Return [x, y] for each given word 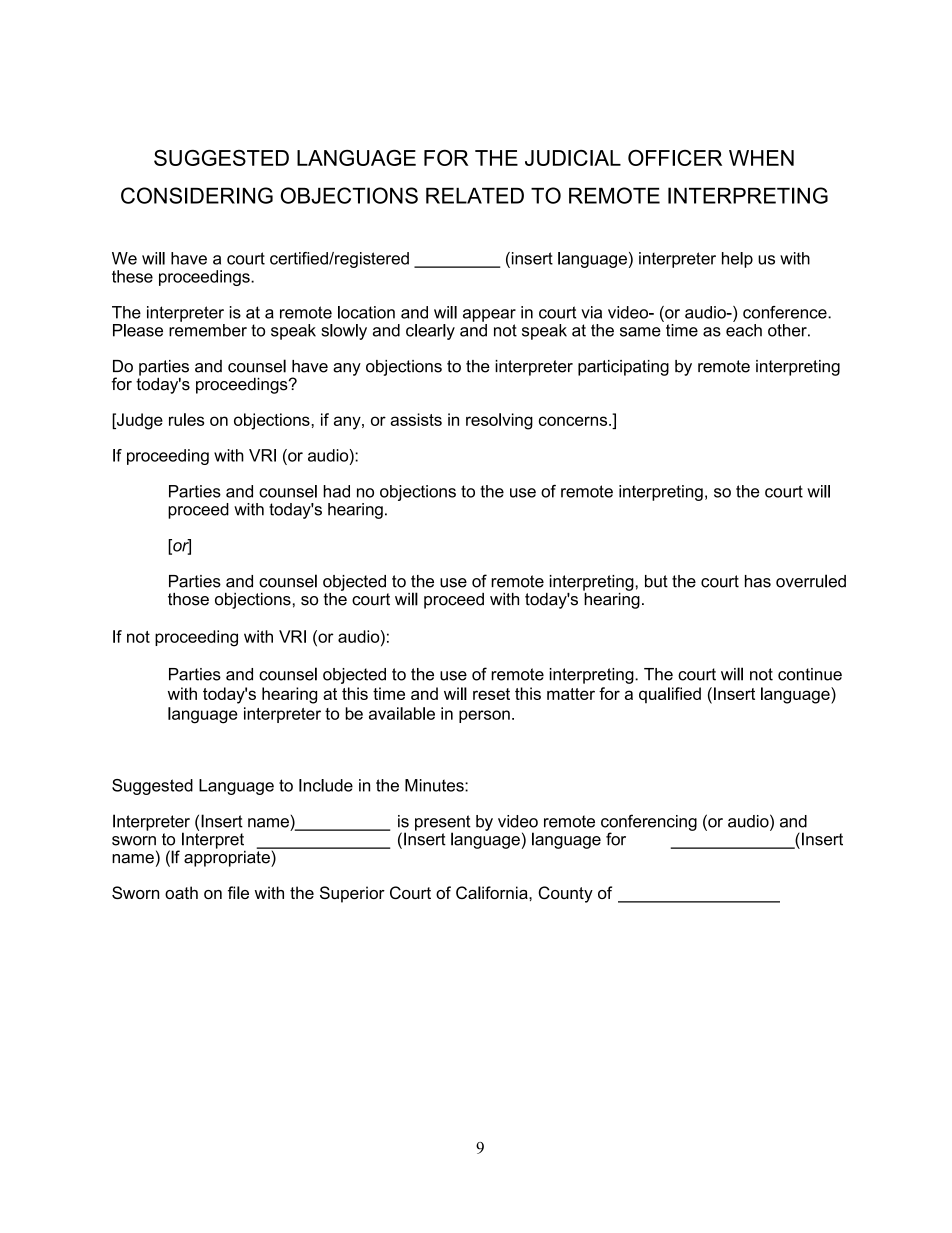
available [402, 713]
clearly [430, 332]
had [336, 491]
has [758, 581]
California [493, 892]
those [188, 599]
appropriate [228, 857]
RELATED [475, 196]
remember [208, 329]
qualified [670, 695]
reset [491, 694]
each [744, 329]
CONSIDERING [197, 195]
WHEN [761, 158]
